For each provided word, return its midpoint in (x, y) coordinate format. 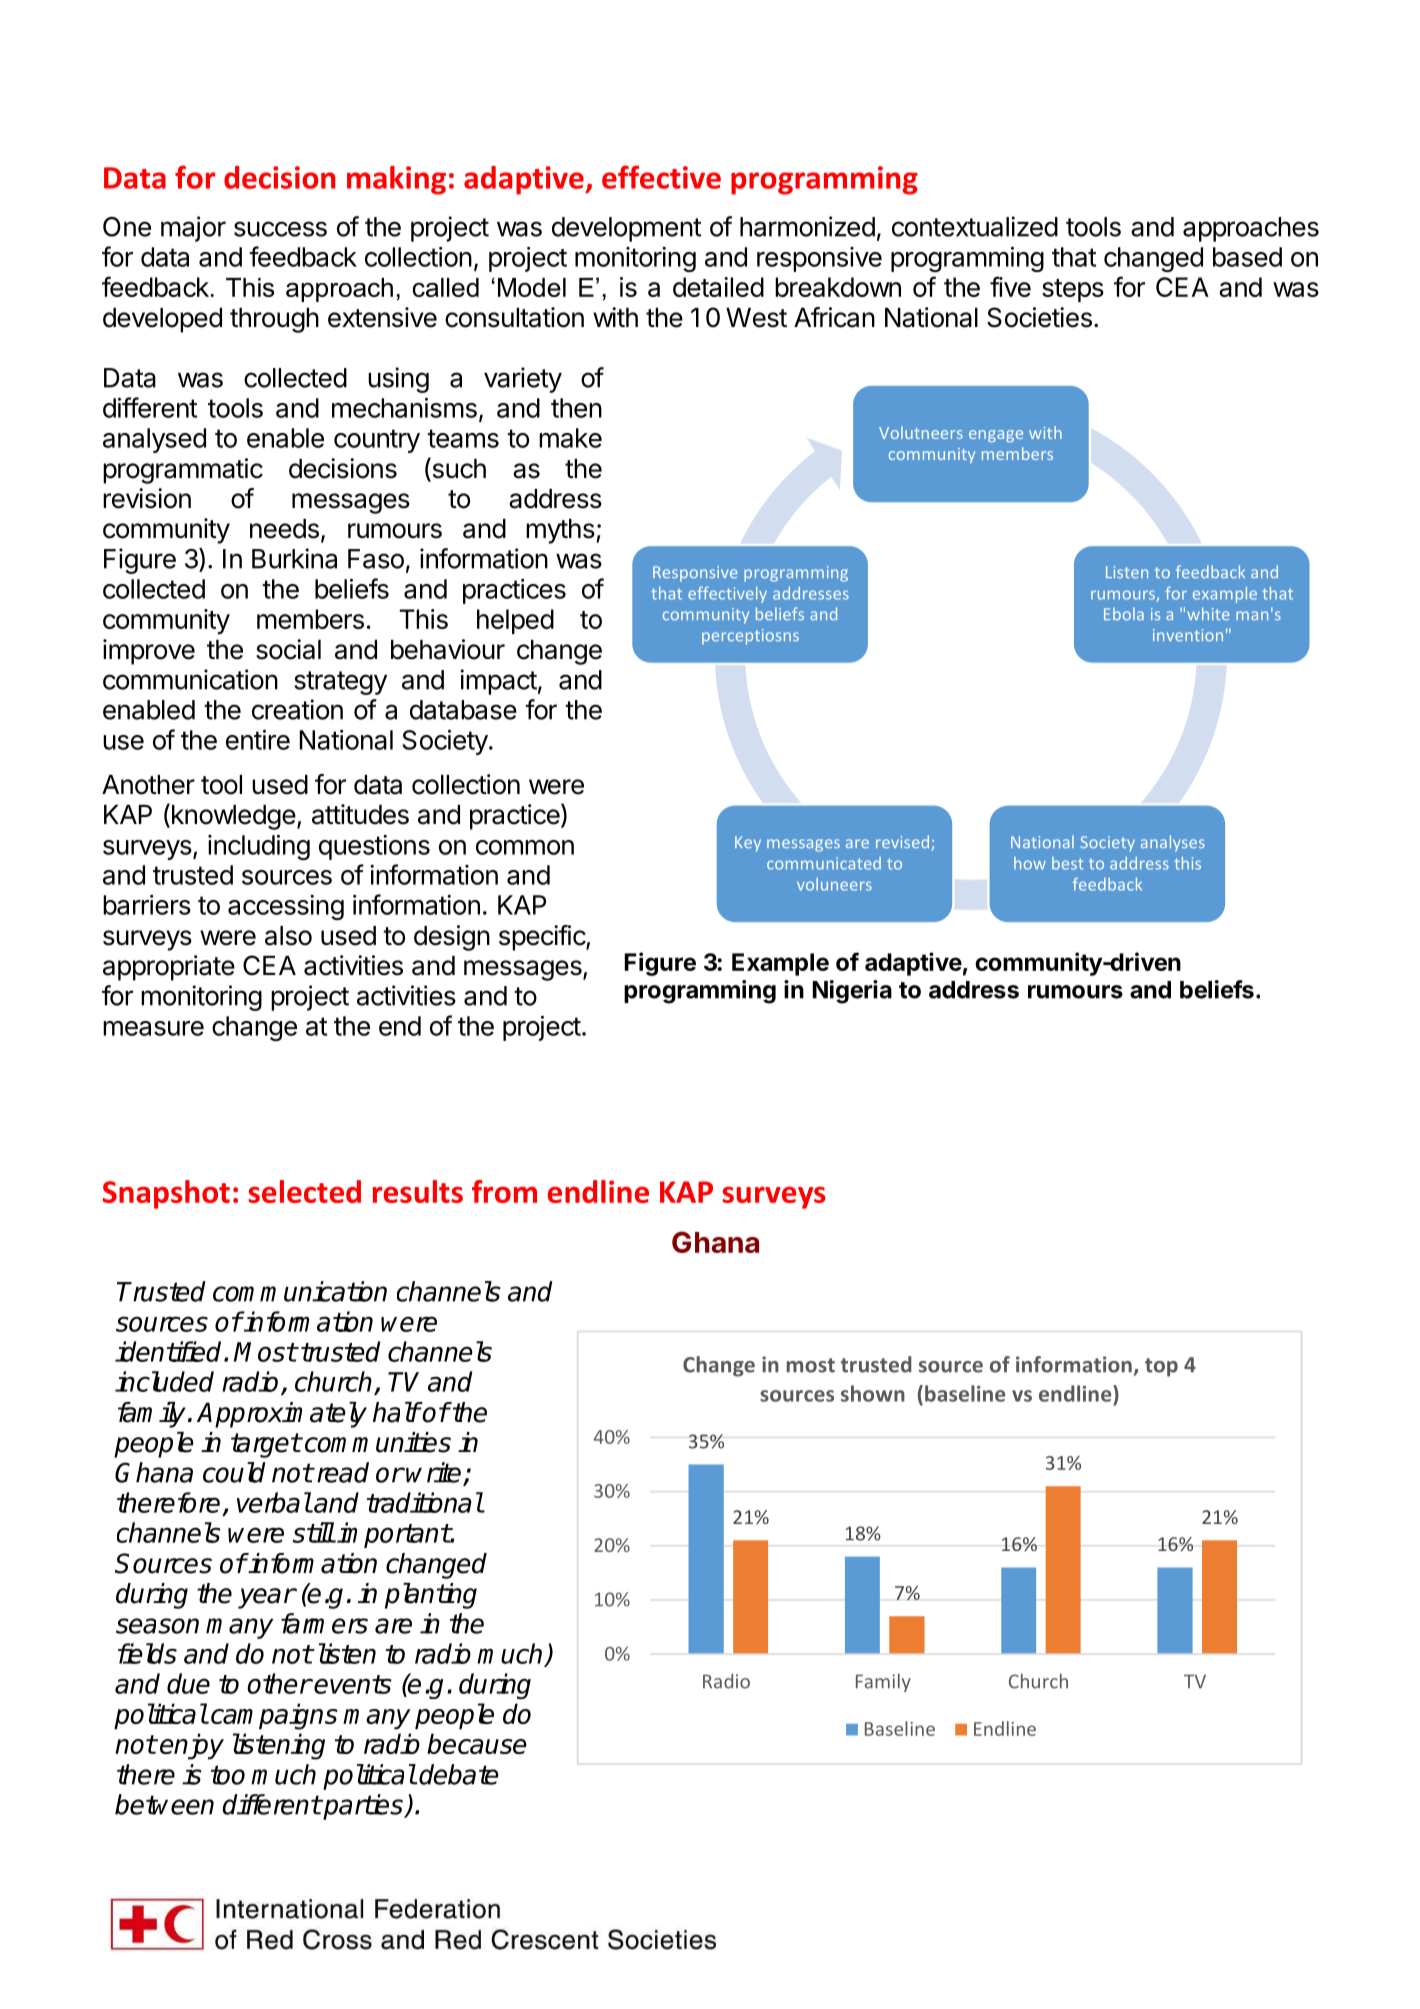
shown (873, 1393)
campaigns (274, 1716)
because (477, 1743)
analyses (1173, 843)
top (1161, 1367)
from (504, 1191)
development (626, 229)
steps (1073, 290)
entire (258, 739)
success (280, 229)
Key (748, 844)
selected (304, 1191)
